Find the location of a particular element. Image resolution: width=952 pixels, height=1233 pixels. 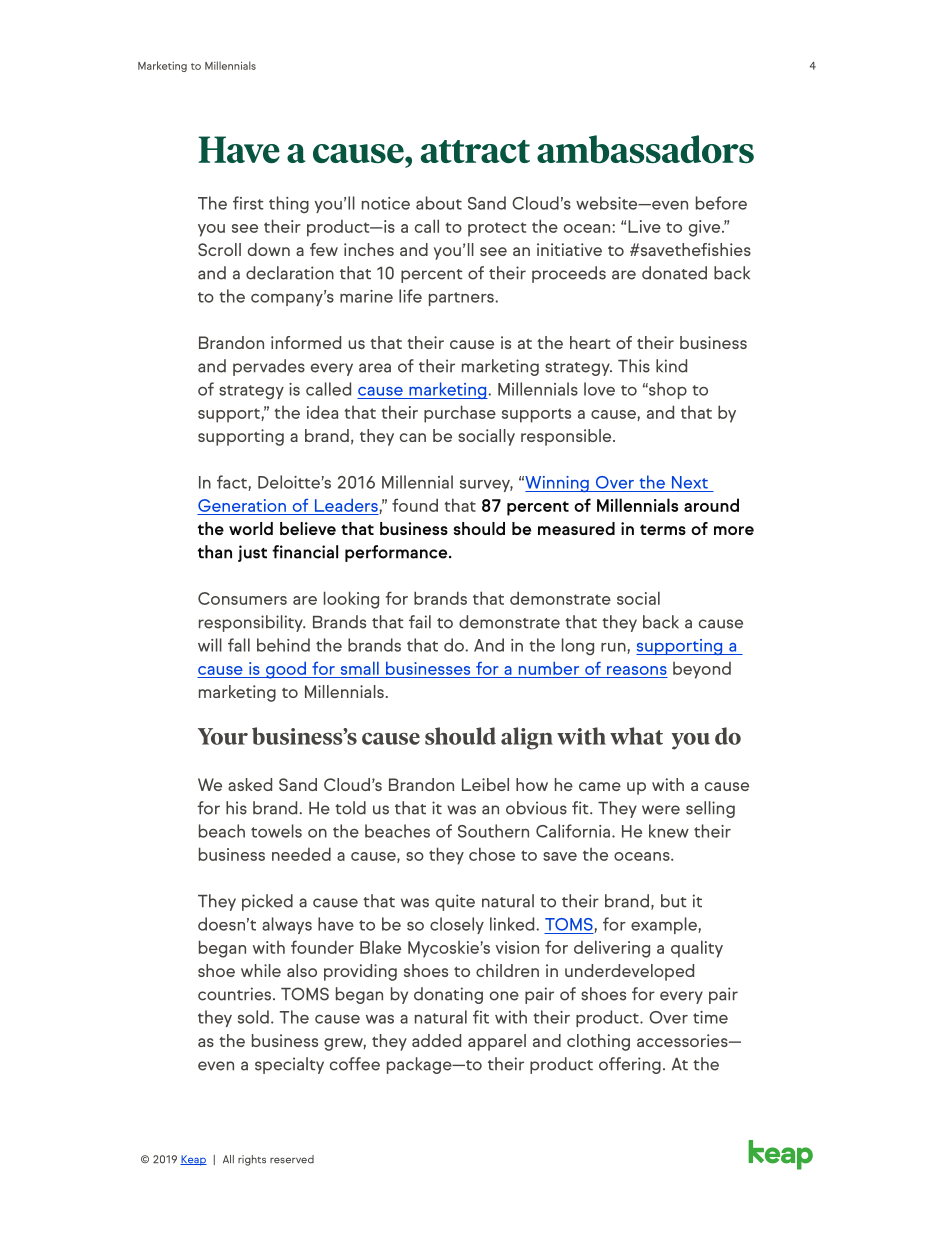

attract is located at coordinates (475, 151).
